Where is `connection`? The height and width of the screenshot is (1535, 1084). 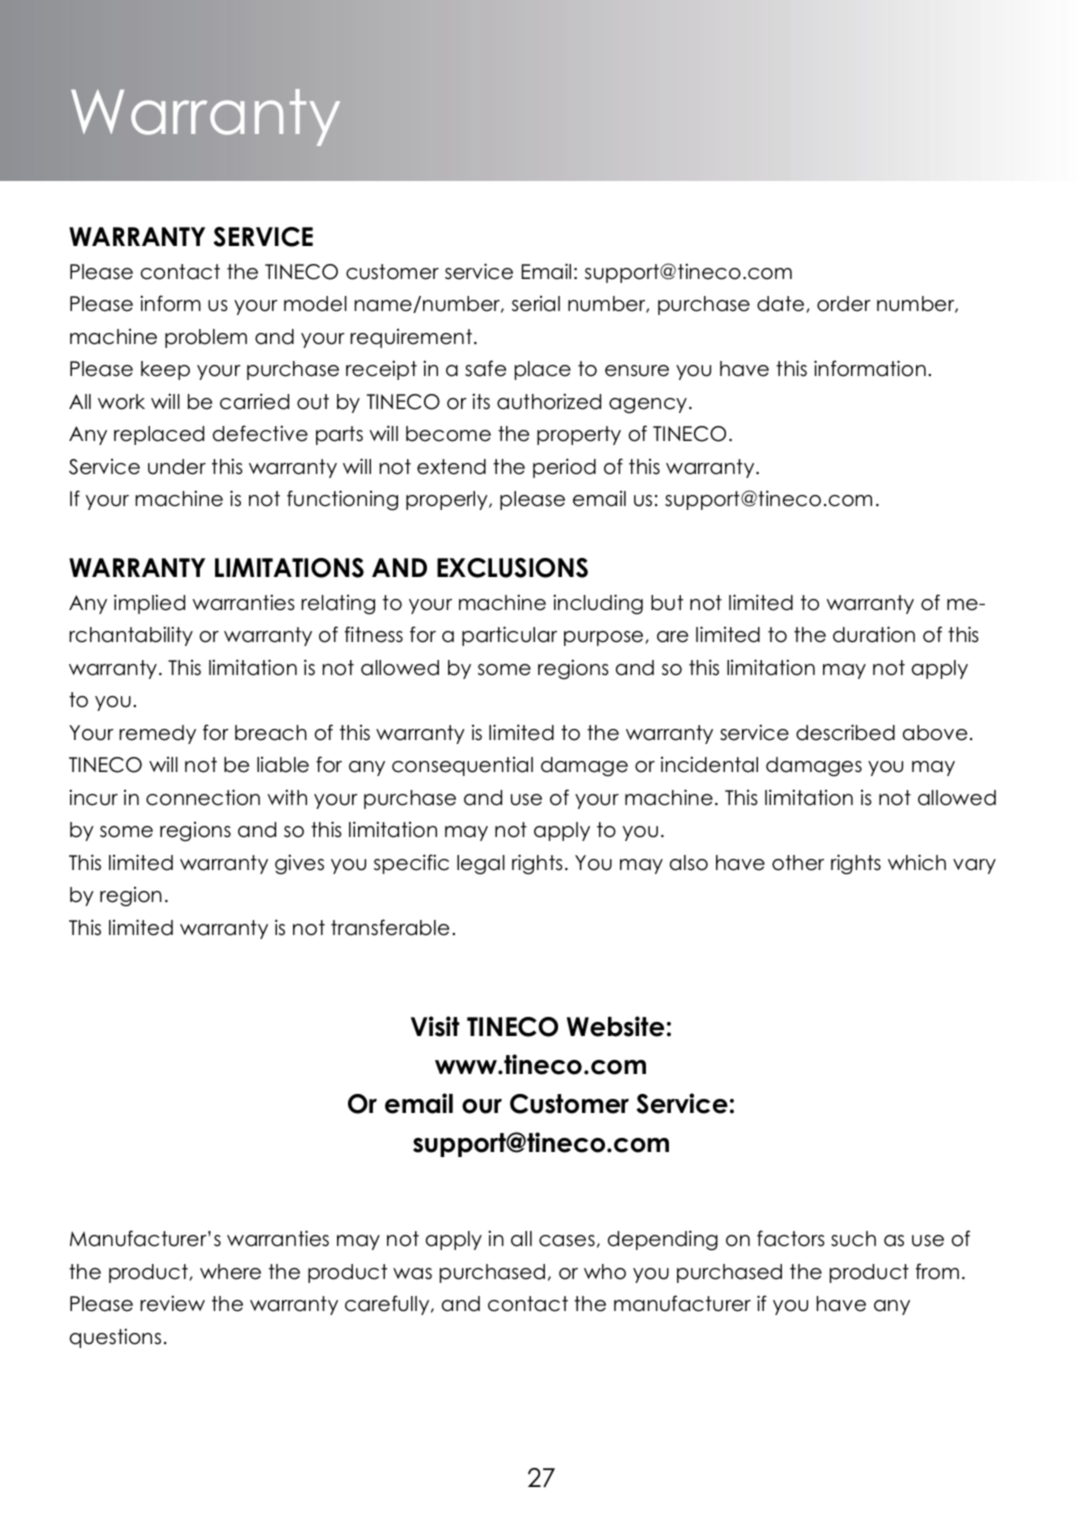 connection is located at coordinates (203, 797).
